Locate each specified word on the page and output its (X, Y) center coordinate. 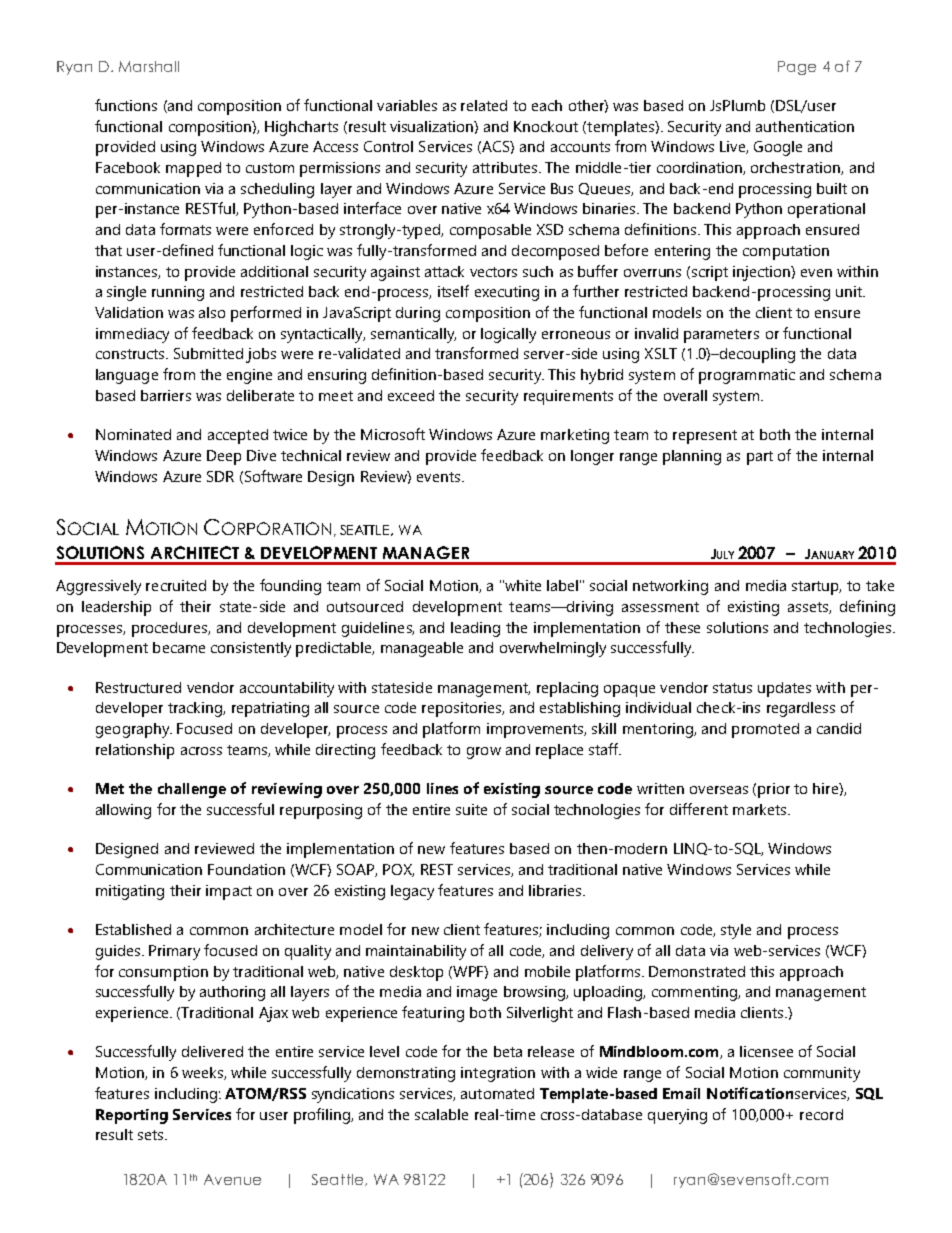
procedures (171, 629)
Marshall (149, 66)
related (484, 105)
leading (475, 629)
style (736, 931)
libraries (556, 890)
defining (867, 608)
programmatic (747, 376)
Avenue (232, 1179)
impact (229, 892)
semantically (413, 335)
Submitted (208, 353)
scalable (441, 1114)
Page (797, 68)
